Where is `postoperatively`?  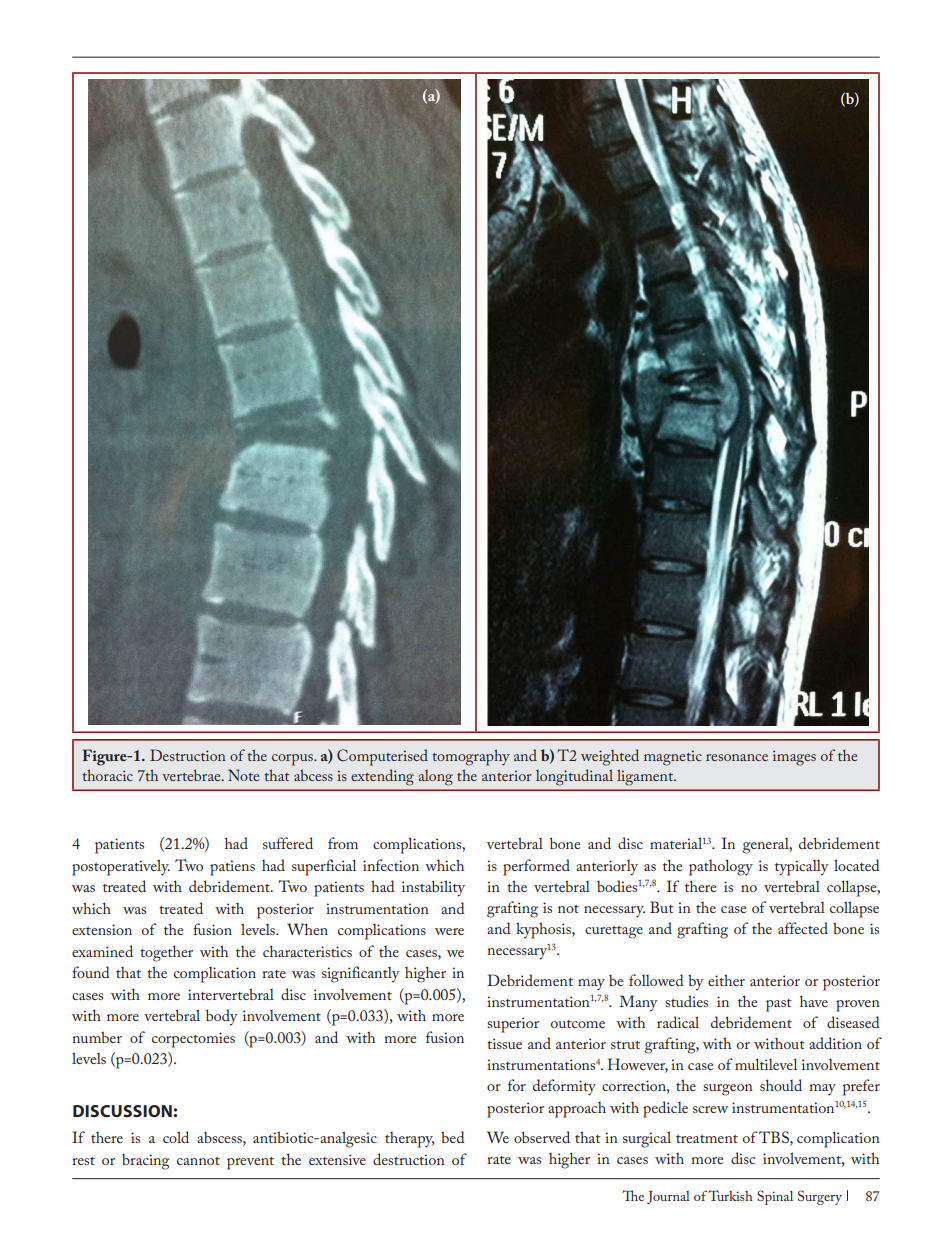
postoperatively is located at coordinates (121, 867).
